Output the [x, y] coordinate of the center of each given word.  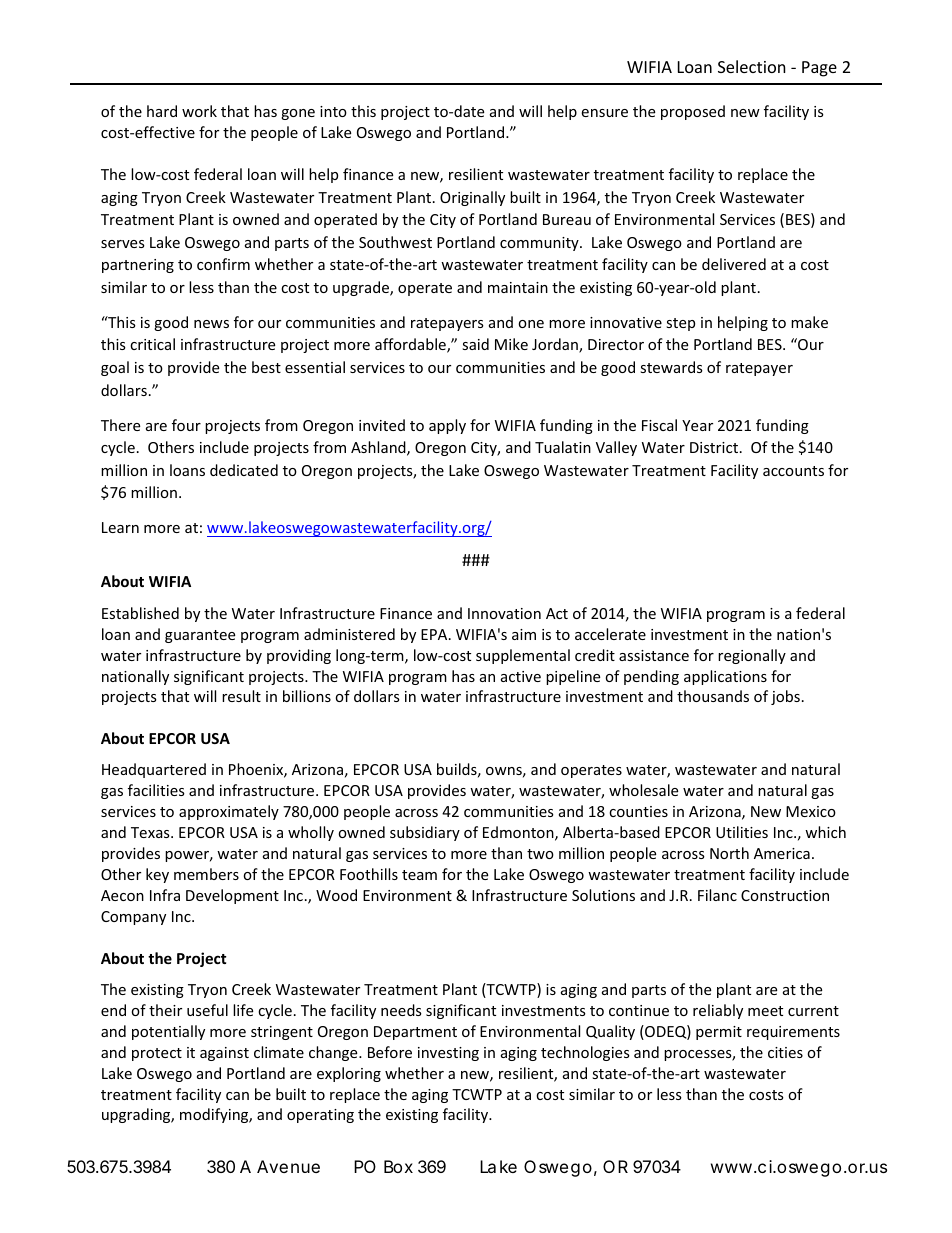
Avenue [288, 1166]
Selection [752, 66]
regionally [752, 656]
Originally [472, 198]
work [199, 111]
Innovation [504, 613]
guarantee [200, 636]
